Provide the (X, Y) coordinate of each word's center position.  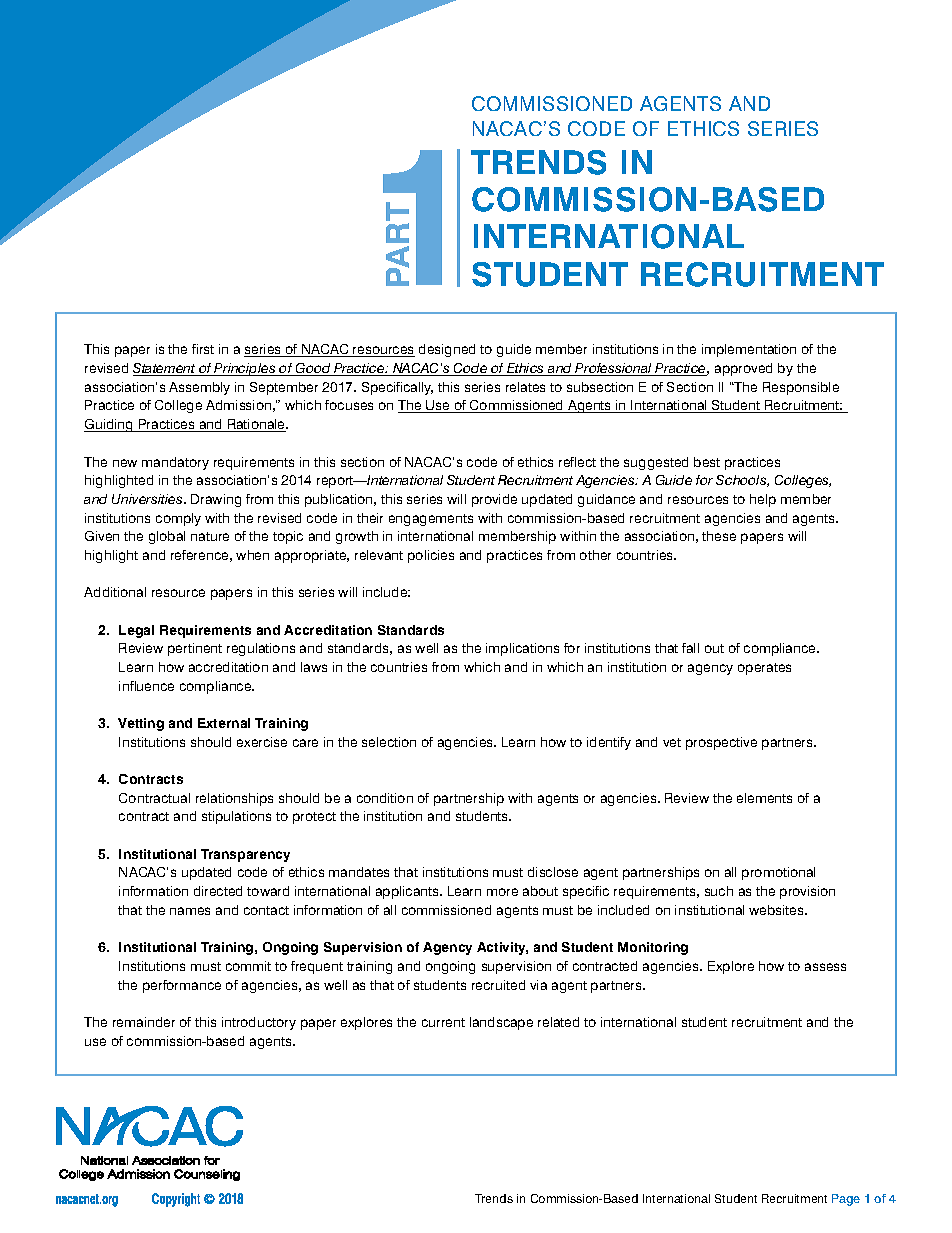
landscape (501, 1023)
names (190, 911)
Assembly (199, 388)
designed (447, 350)
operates (764, 669)
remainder (144, 1022)
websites (777, 910)
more (502, 892)
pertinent (195, 649)
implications (522, 649)
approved (743, 369)
